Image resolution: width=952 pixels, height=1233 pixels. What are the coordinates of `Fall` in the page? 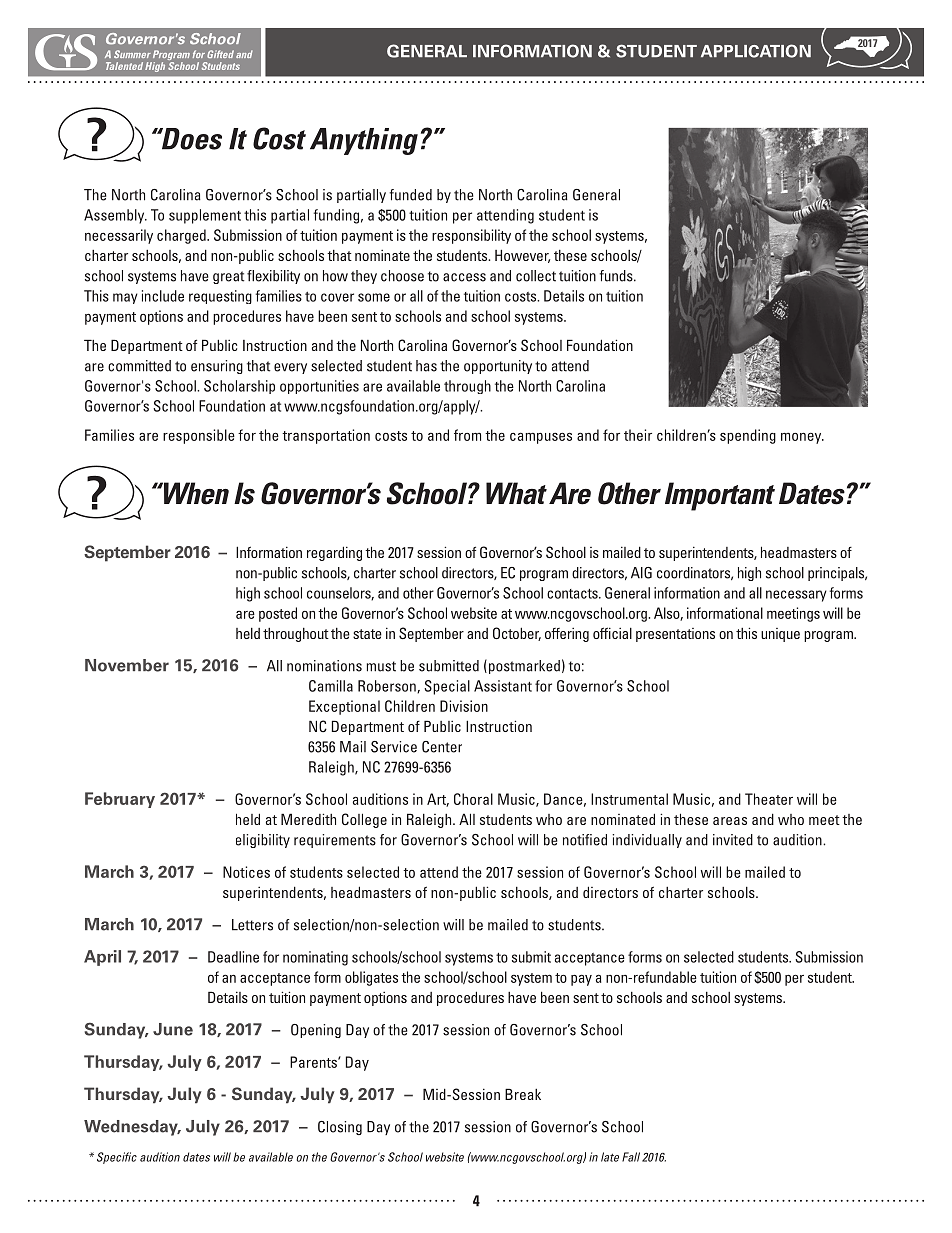 It's located at (631, 1157).
